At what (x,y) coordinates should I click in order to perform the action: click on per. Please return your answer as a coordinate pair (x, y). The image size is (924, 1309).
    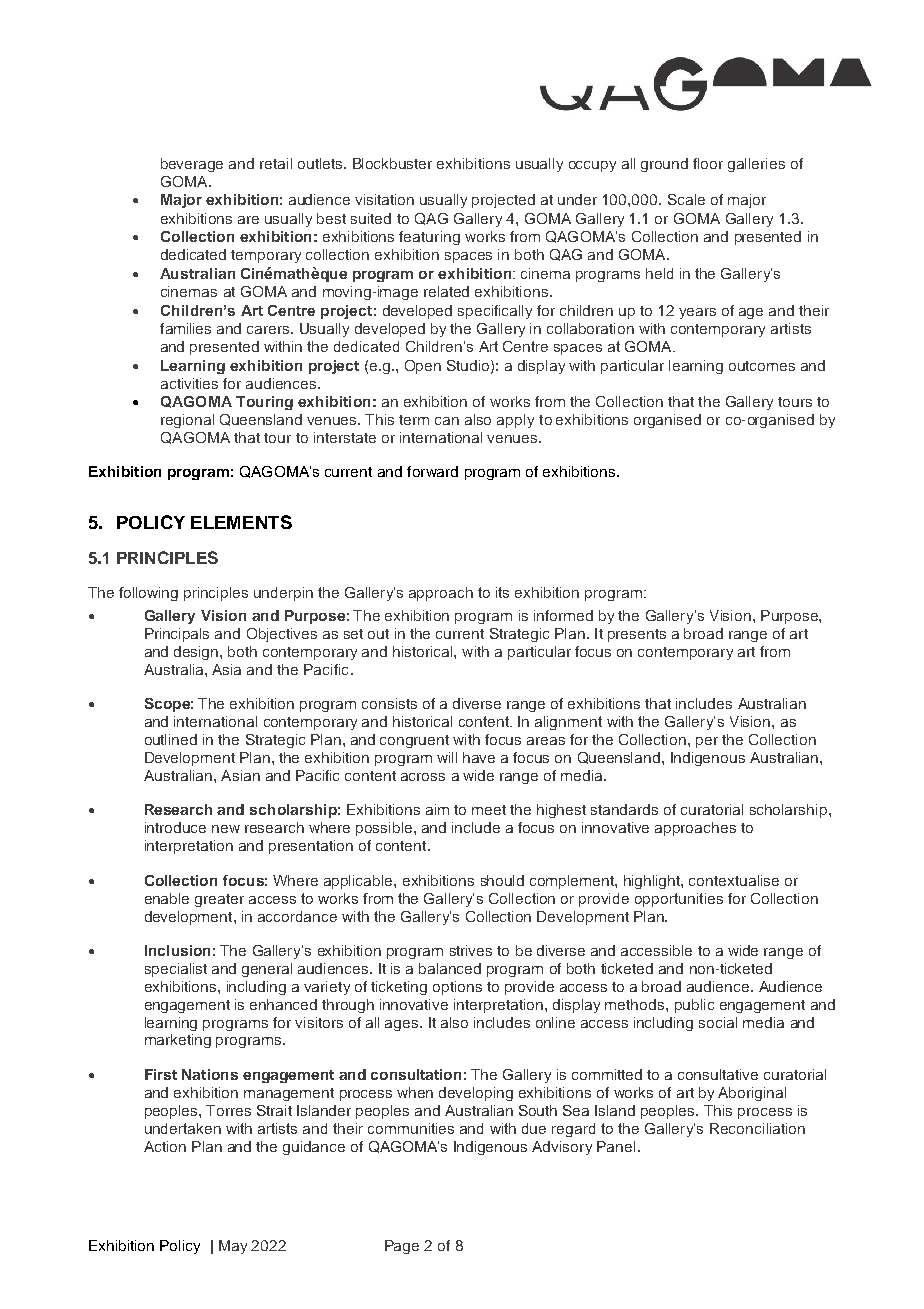
    Looking at the image, I should click on (707, 742).
